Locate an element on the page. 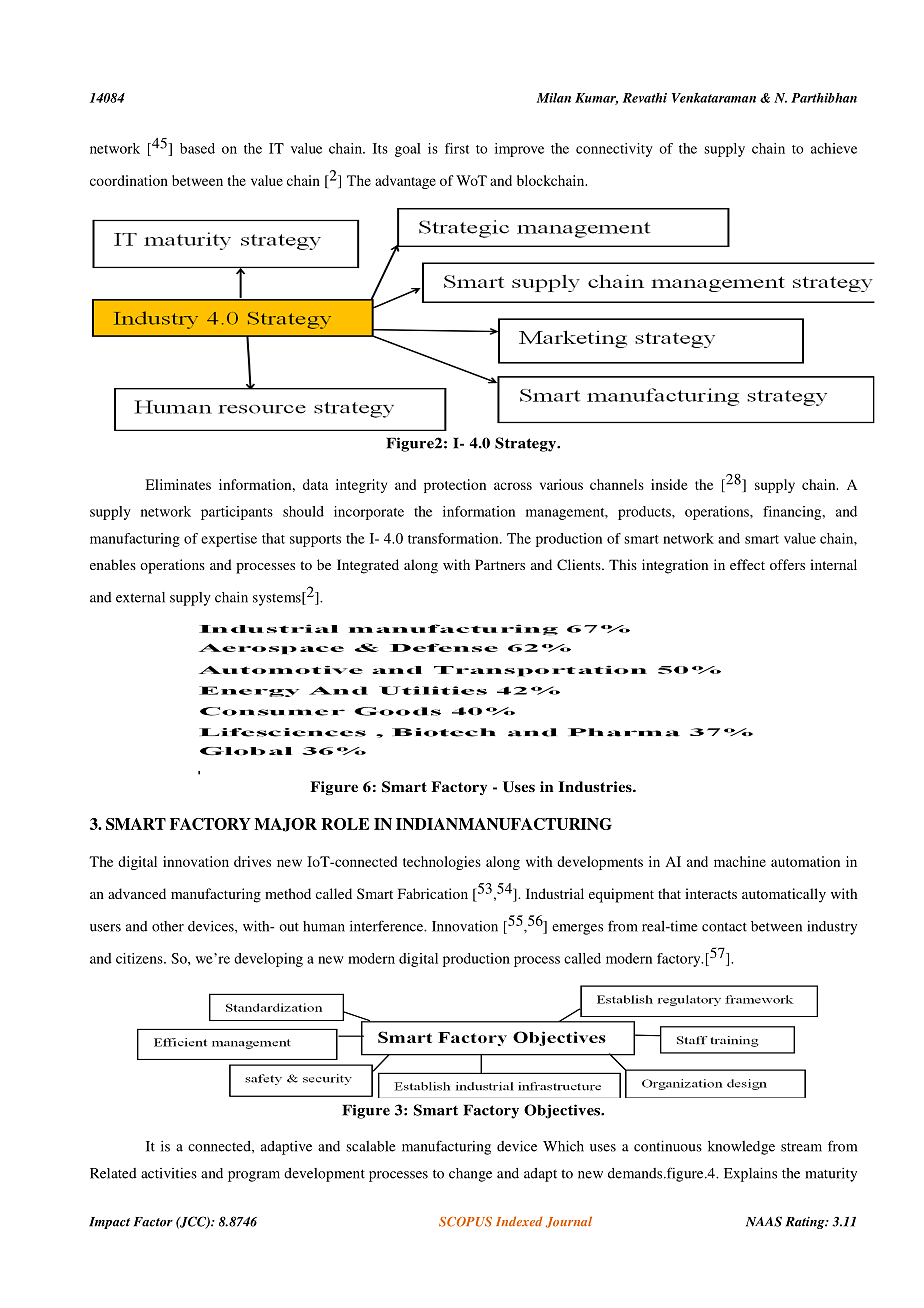 The image size is (924, 1308). Fabrication is located at coordinates (433, 893).
